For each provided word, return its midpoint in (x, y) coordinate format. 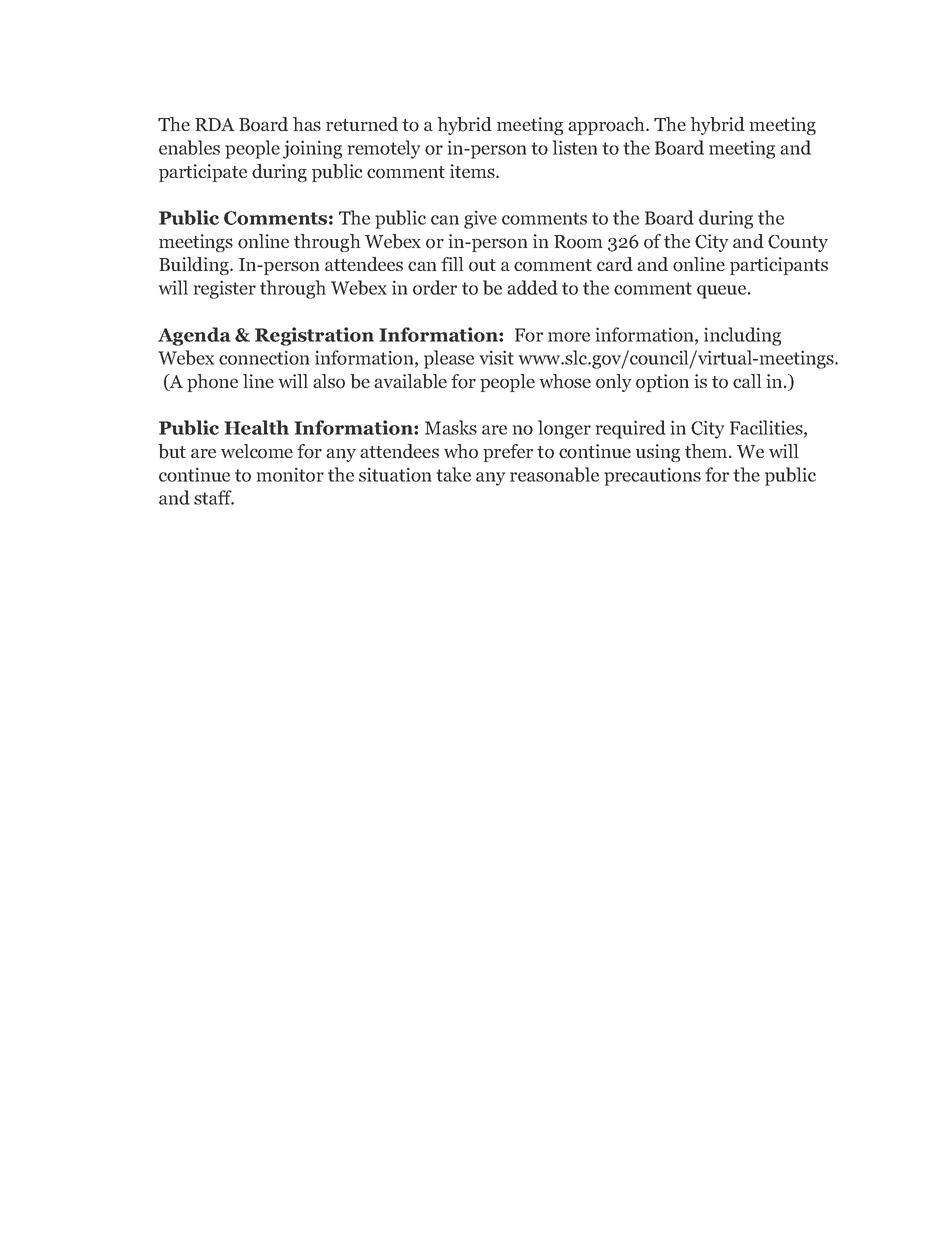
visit (497, 357)
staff (214, 497)
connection (264, 358)
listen (575, 147)
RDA (215, 124)
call (747, 381)
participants (779, 266)
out (482, 265)
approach (607, 126)
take (453, 474)
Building (195, 266)
